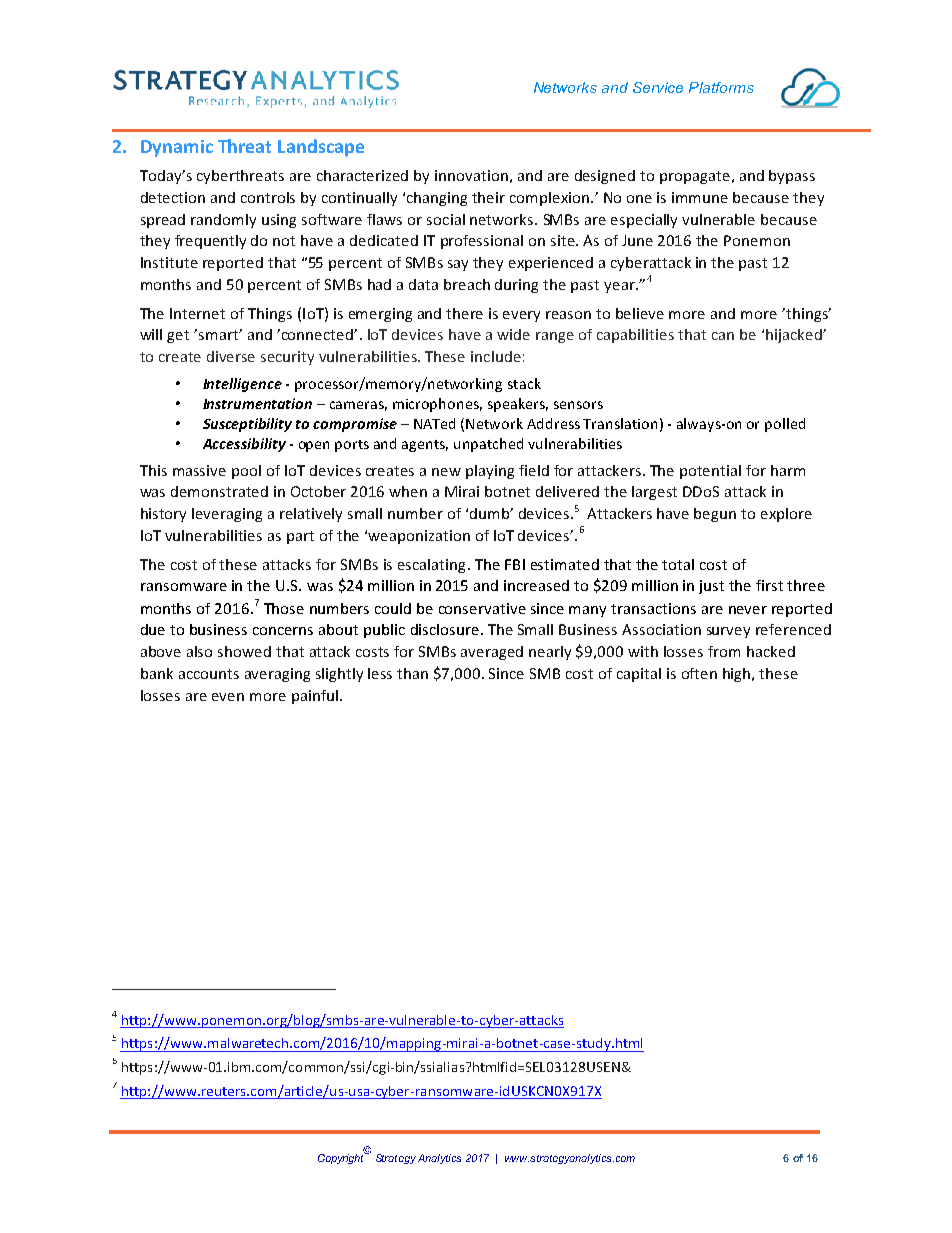  I want to click on innovation, so click(471, 175).
